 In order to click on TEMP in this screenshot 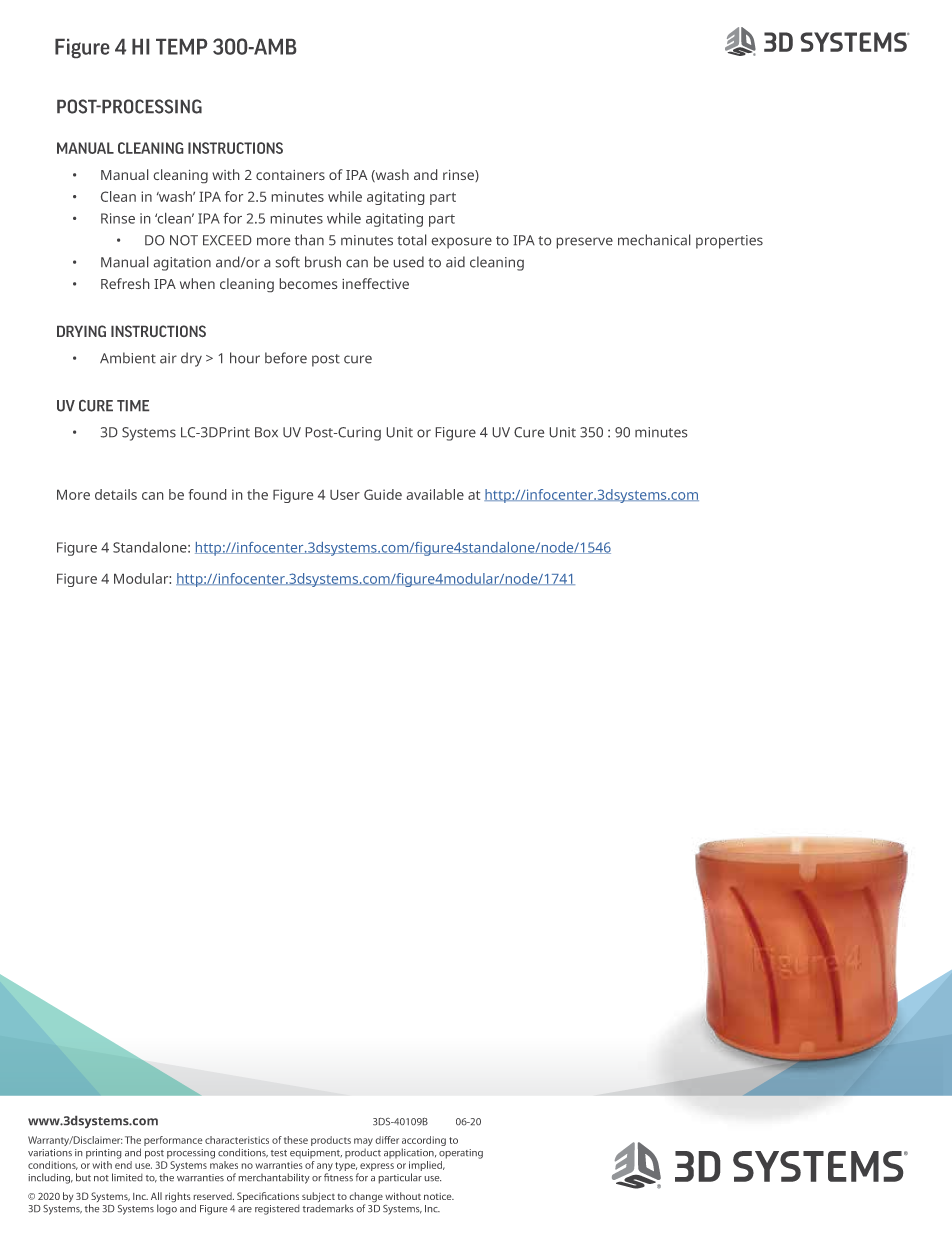, I will do `click(181, 47)`.
